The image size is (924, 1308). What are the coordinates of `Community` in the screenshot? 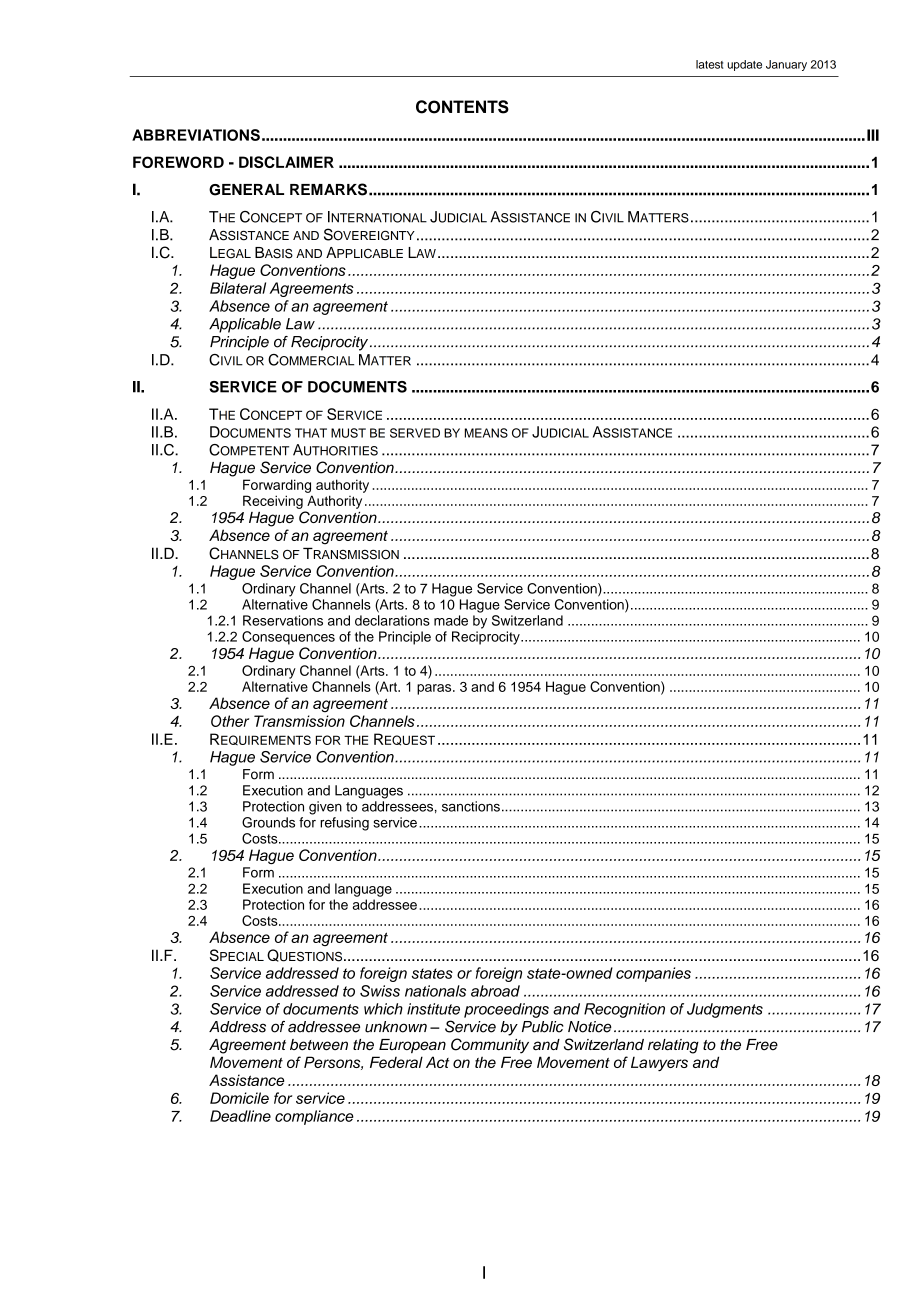 It's located at (490, 1046).
